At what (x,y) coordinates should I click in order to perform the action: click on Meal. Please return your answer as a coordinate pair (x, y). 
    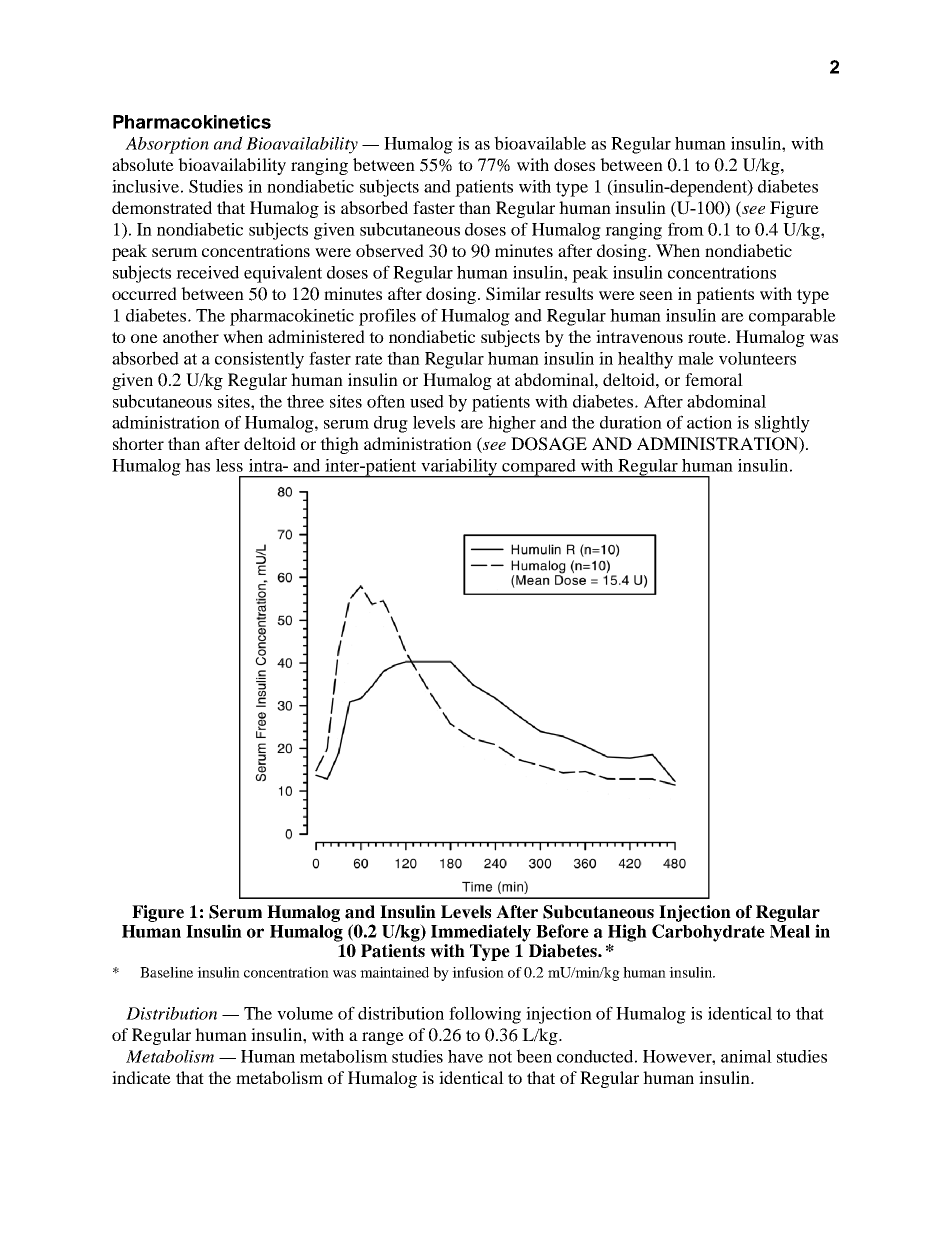
    Looking at the image, I should click on (790, 931).
